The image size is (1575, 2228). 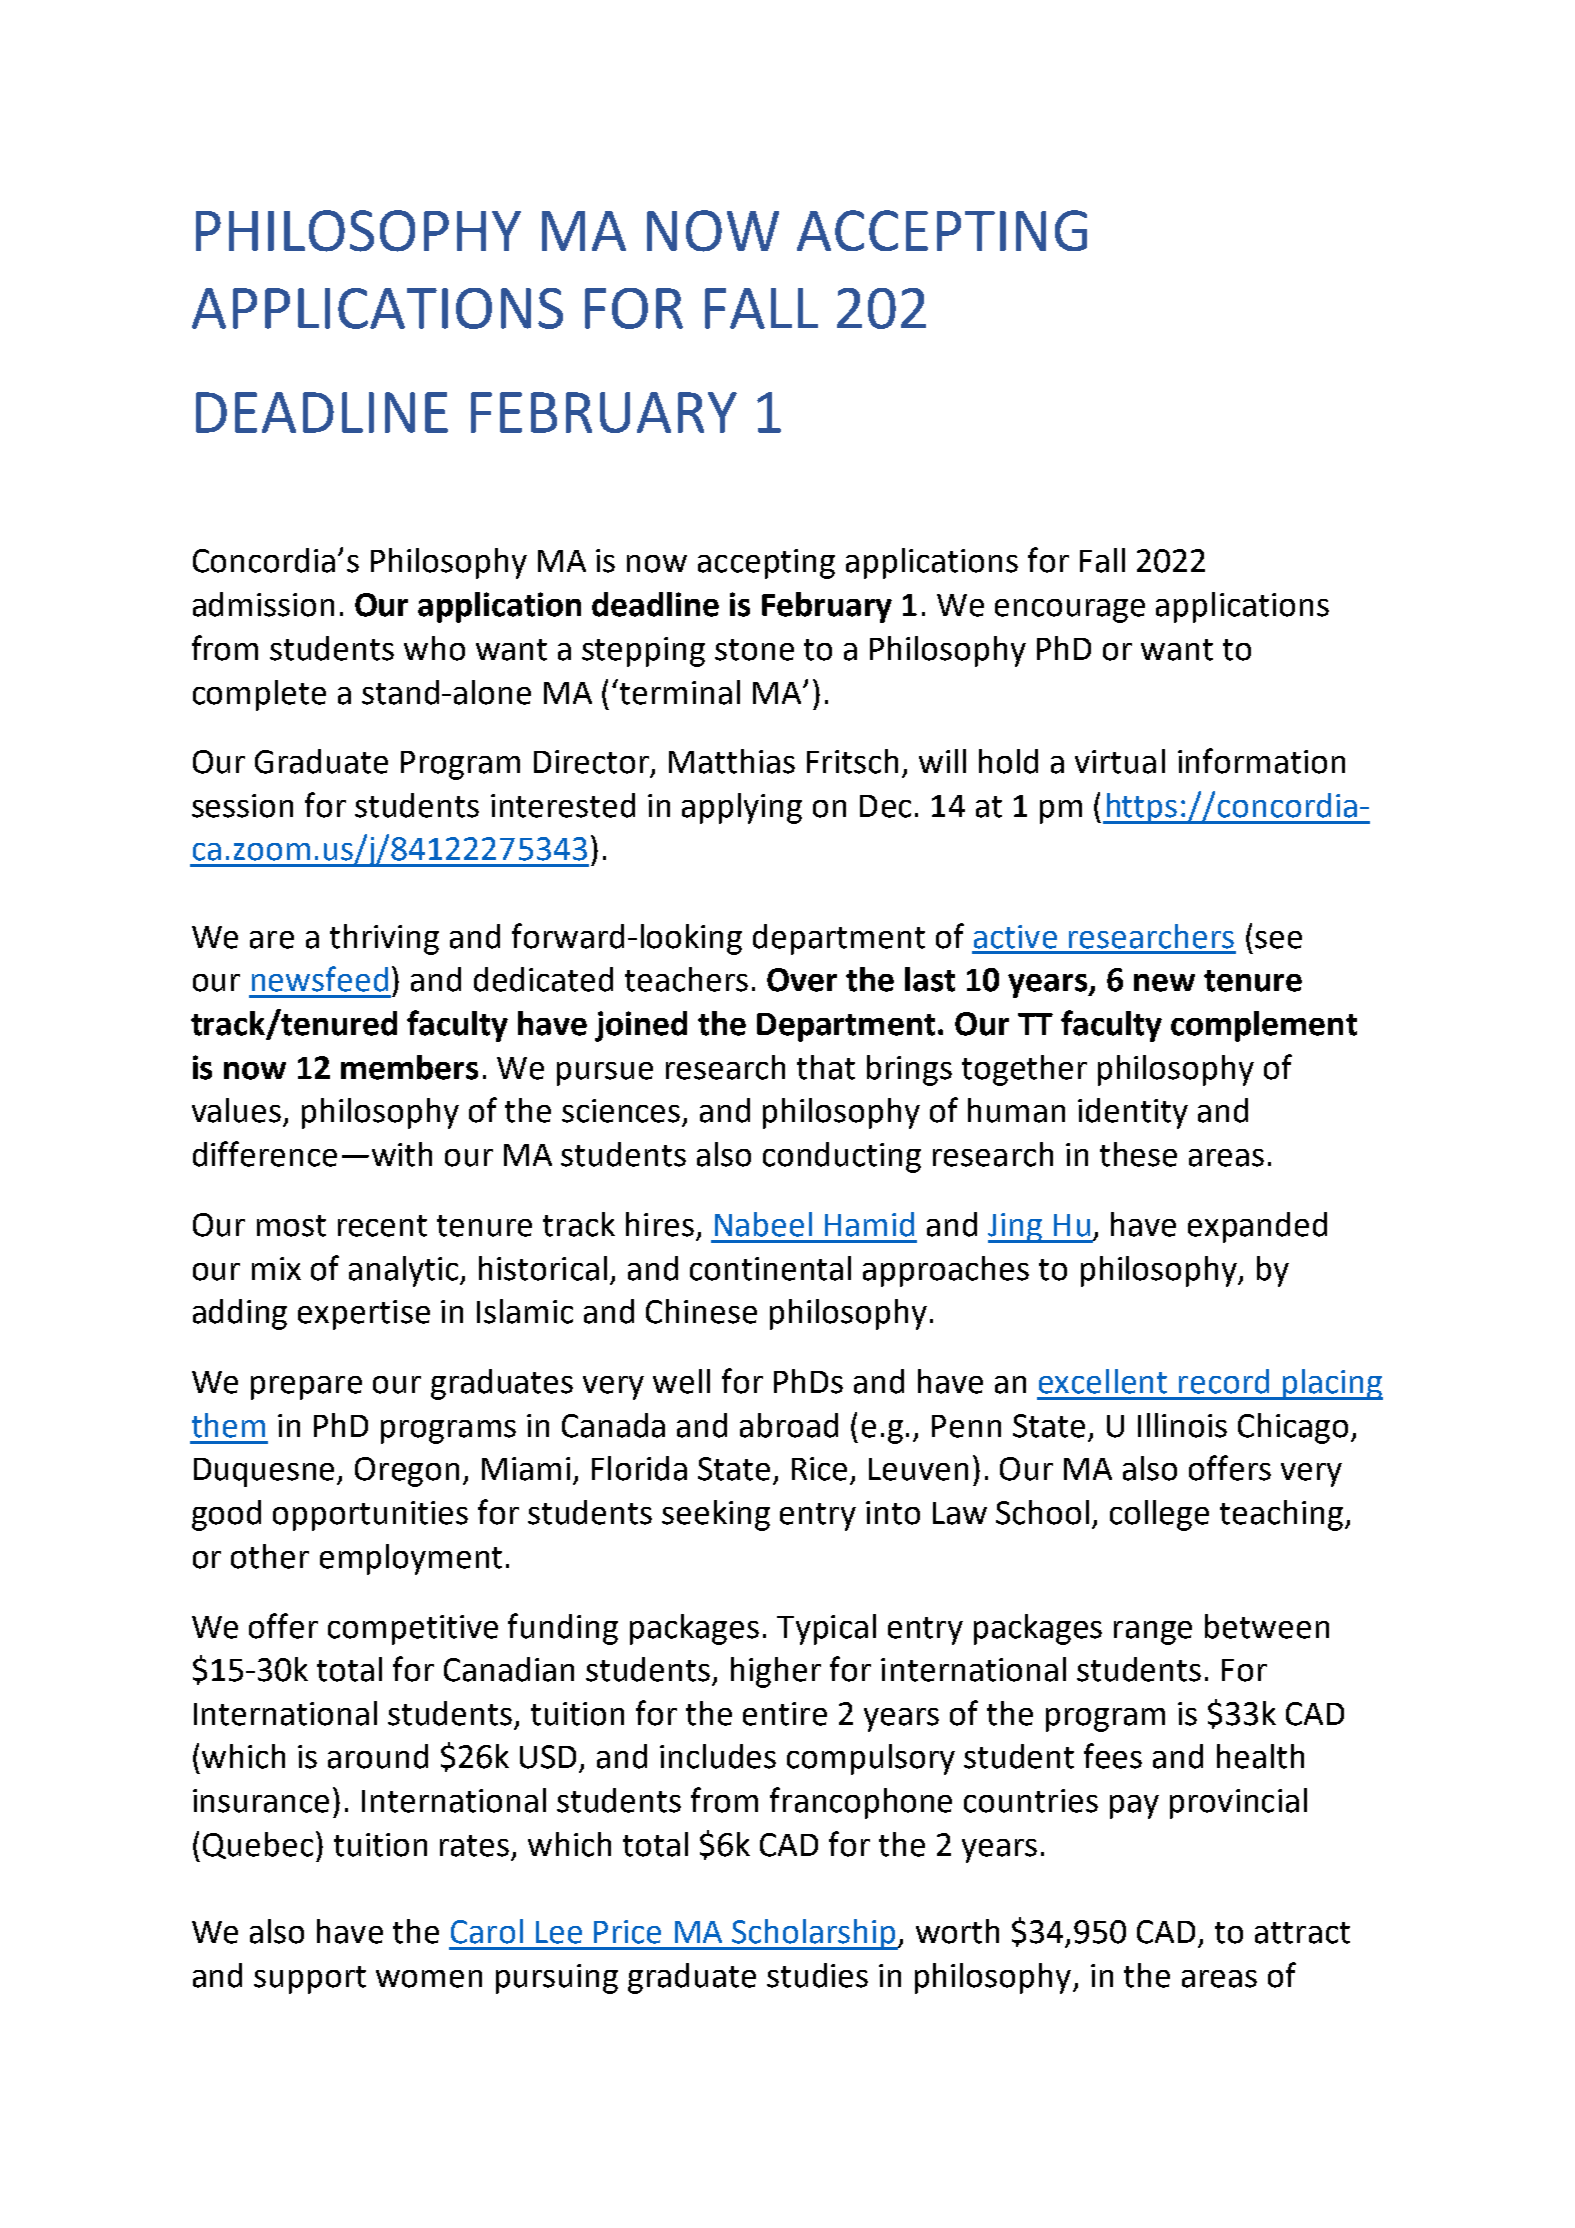 What do you see at coordinates (754, 650) in the image?
I see `stone` at bounding box center [754, 650].
